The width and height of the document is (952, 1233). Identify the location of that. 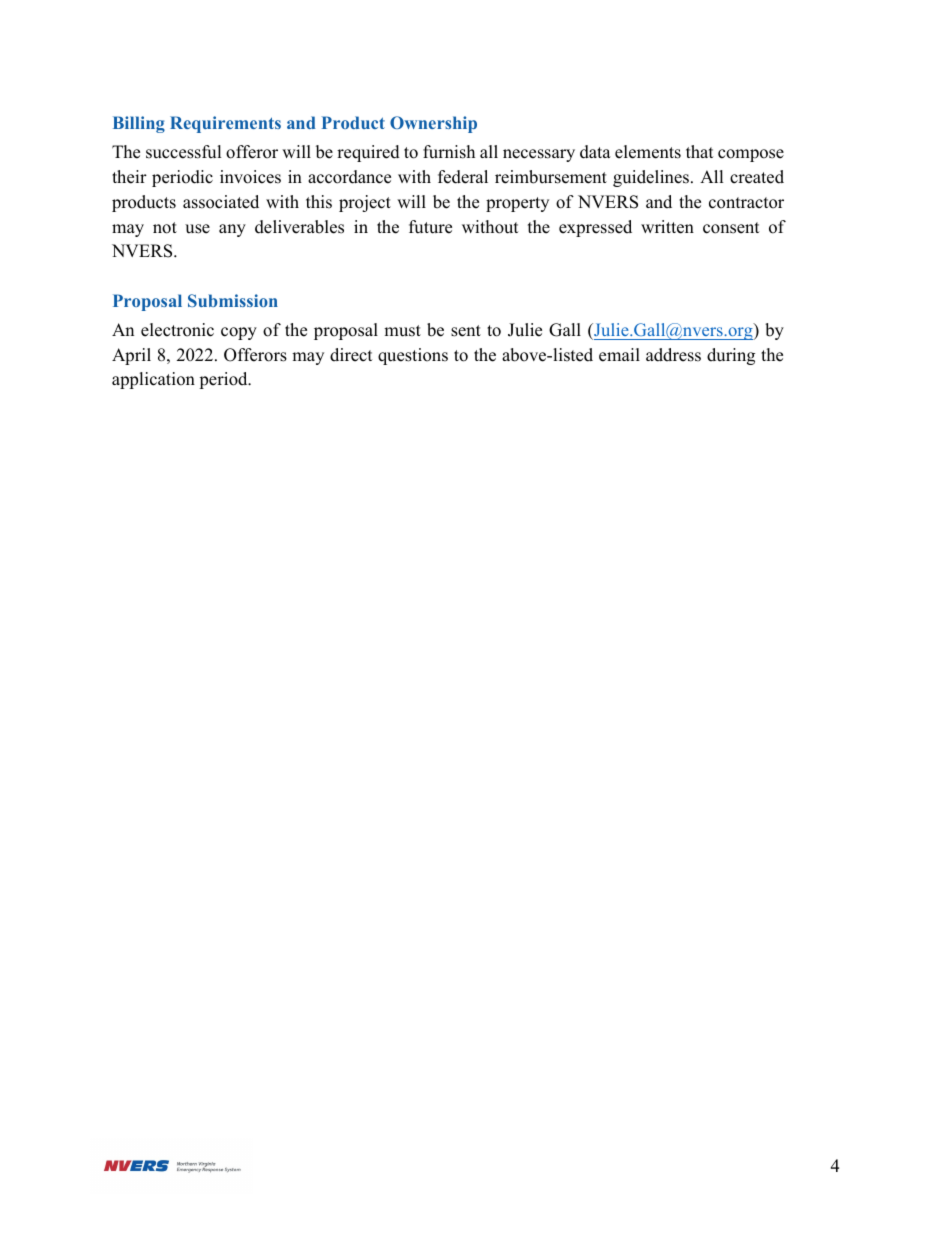
(700, 151).
